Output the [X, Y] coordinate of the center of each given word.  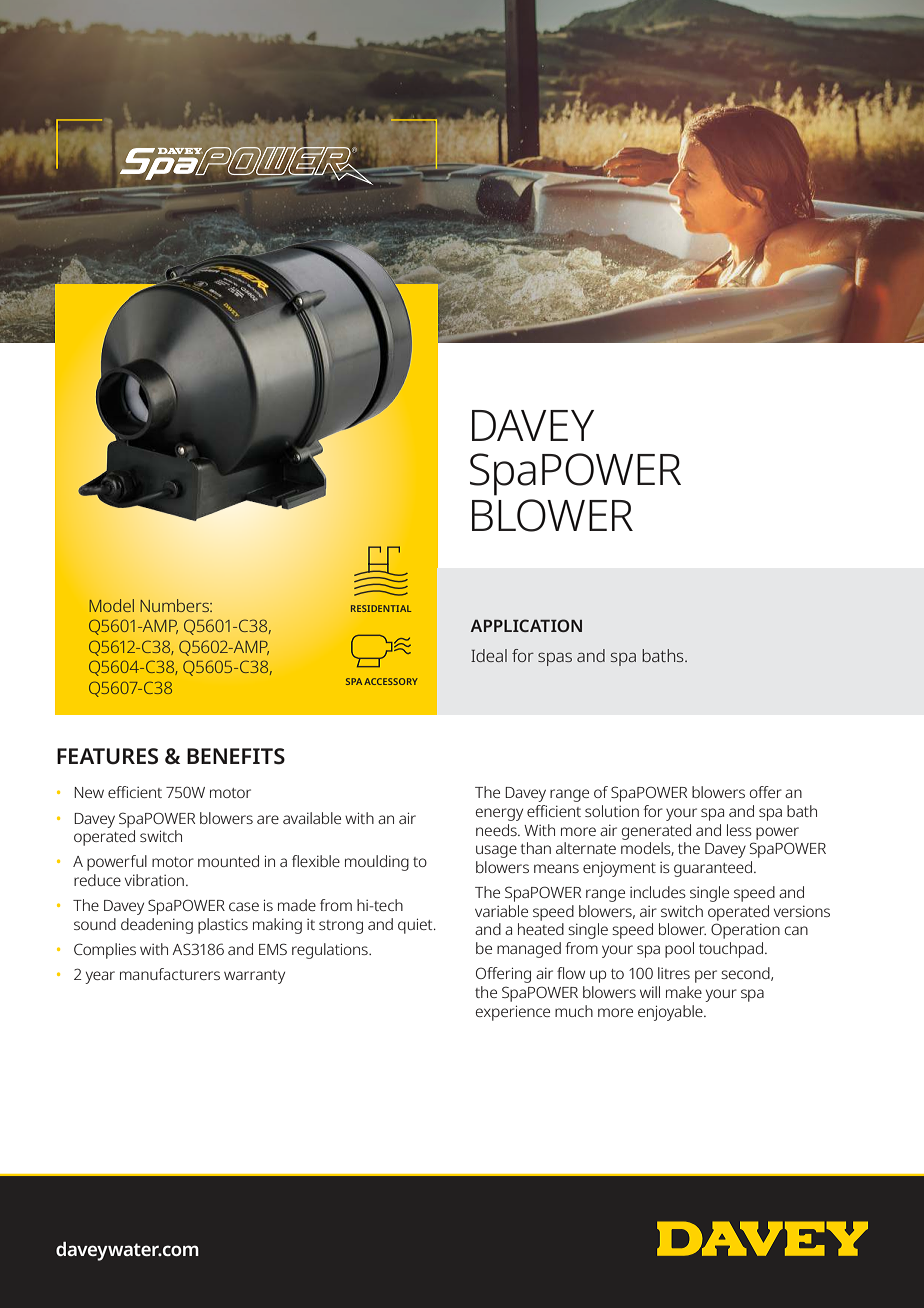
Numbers [175, 605]
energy [499, 814]
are [268, 819]
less [739, 830]
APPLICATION [526, 625]
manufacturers [170, 974]
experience [513, 1013]
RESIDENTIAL [381, 608]
